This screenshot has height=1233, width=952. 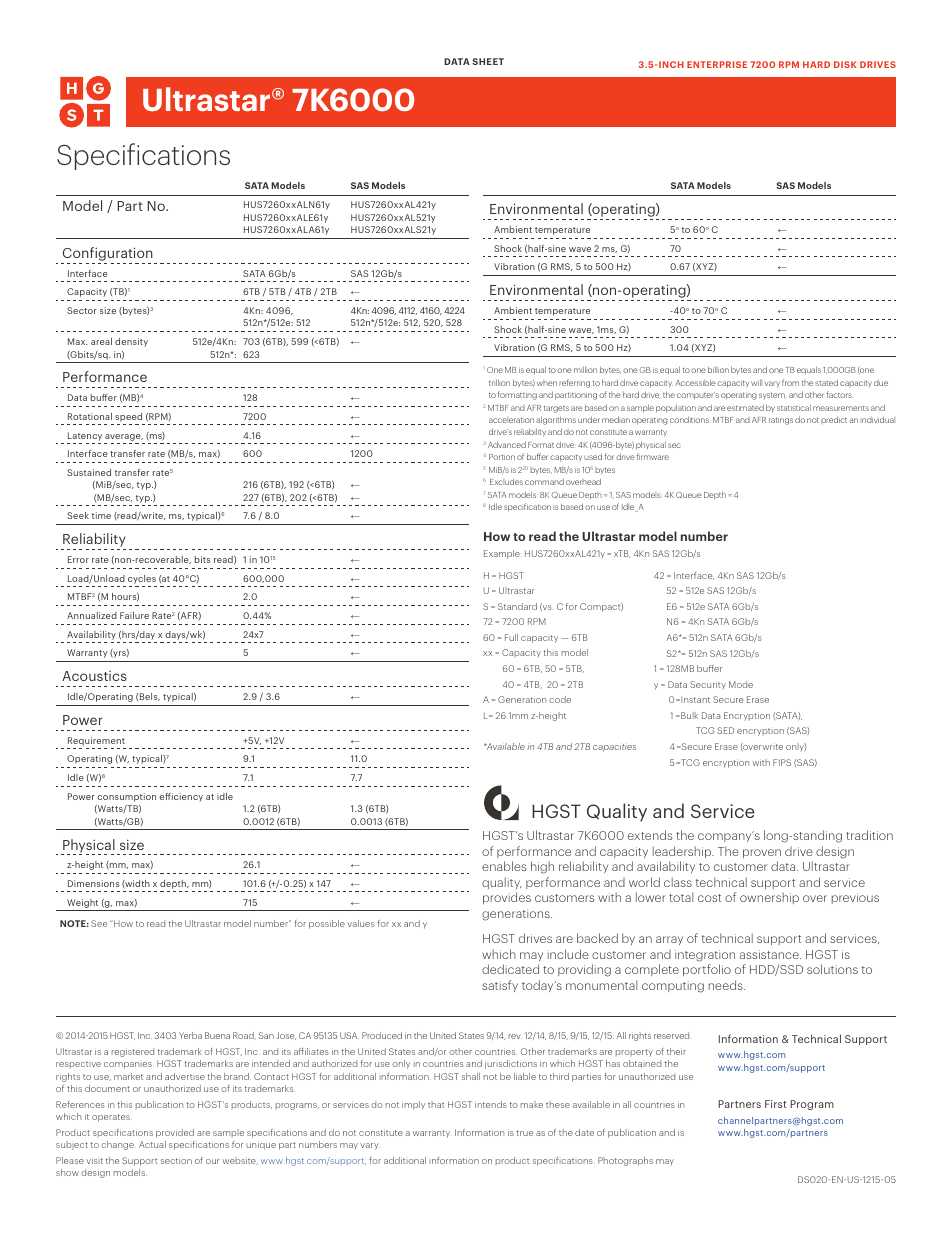 What do you see at coordinates (134, 615) in the screenshot?
I see `Failure` at bounding box center [134, 615].
